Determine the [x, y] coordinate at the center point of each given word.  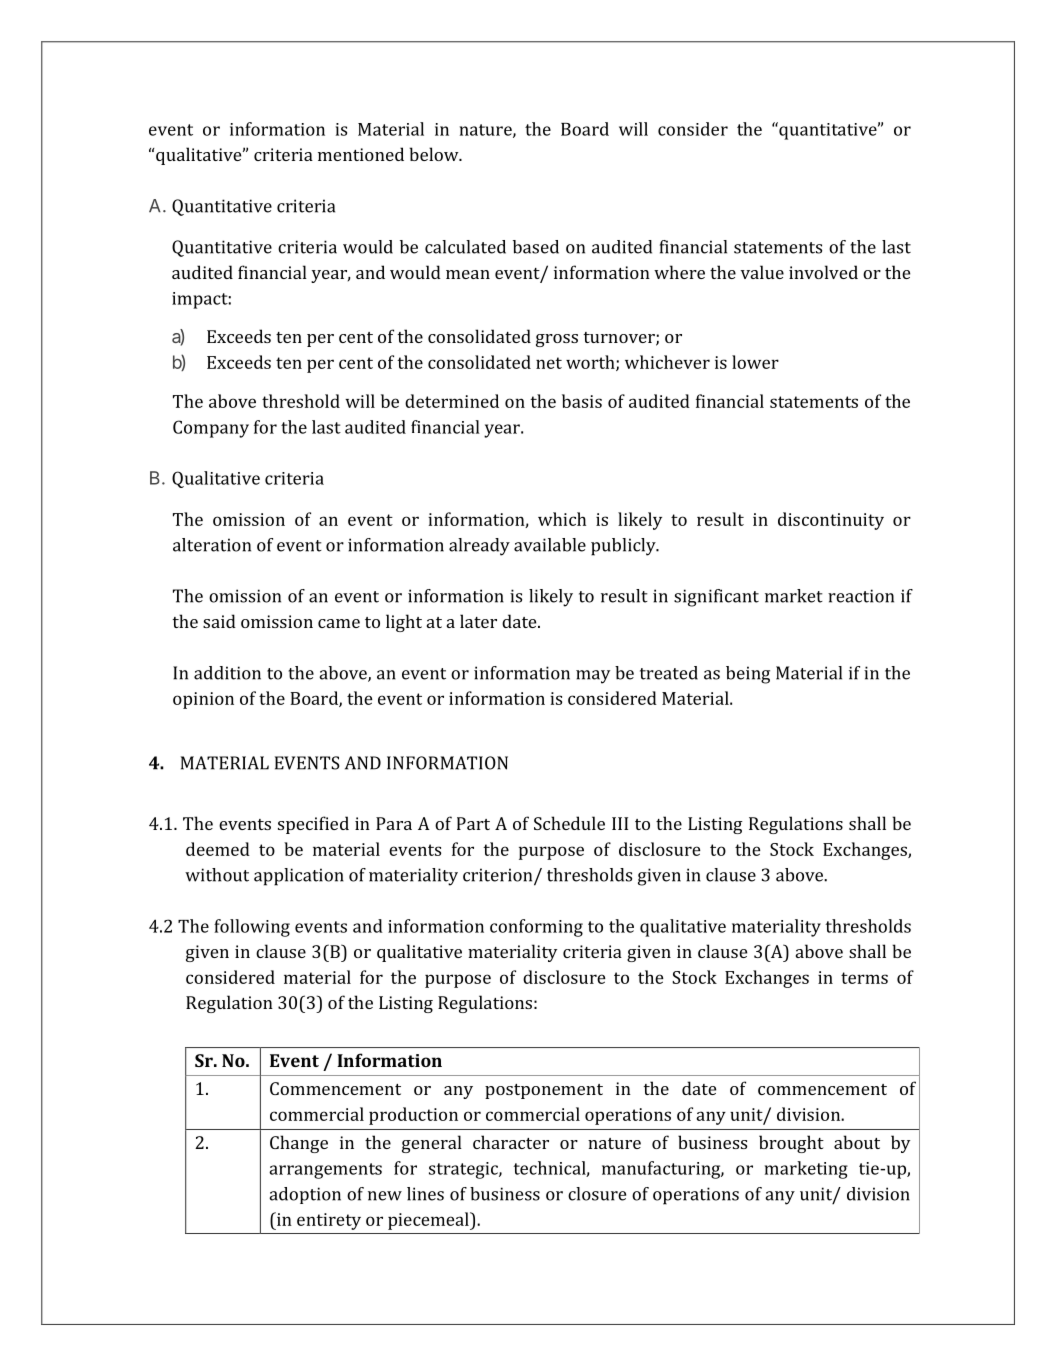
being [748, 675]
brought [791, 1144]
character [511, 1142]
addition [227, 673]
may [593, 677]
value [762, 272]
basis [582, 401]
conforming [536, 928]
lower [755, 362]
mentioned [361, 154]
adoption [305, 1195]
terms [864, 978]
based [536, 247]
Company [211, 429]
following [252, 928]
